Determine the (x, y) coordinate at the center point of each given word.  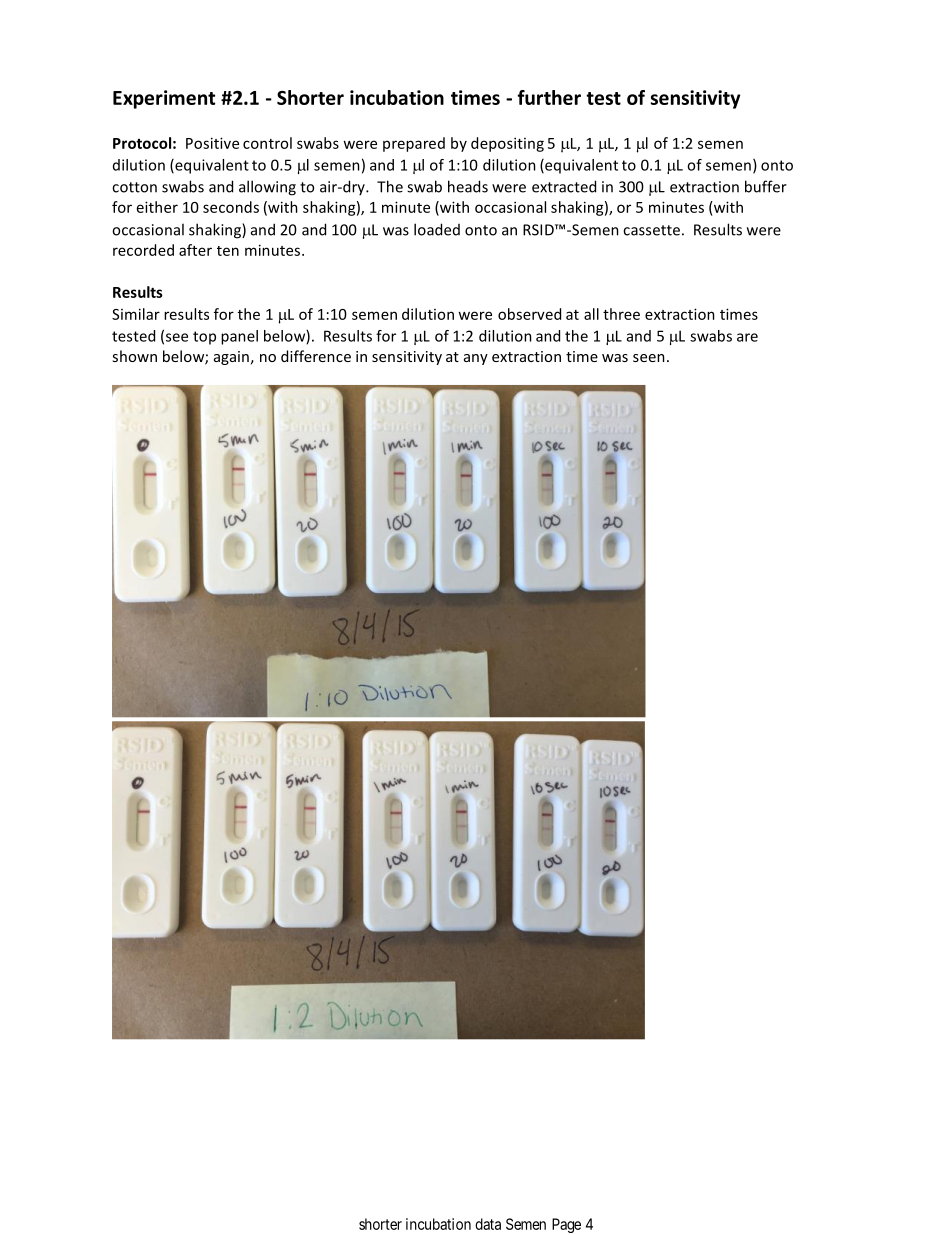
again (231, 358)
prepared (414, 144)
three (621, 314)
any (476, 359)
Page (566, 1225)
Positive (212, 143)
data (488, 1224)
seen (649, 358)
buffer (766, 186)
